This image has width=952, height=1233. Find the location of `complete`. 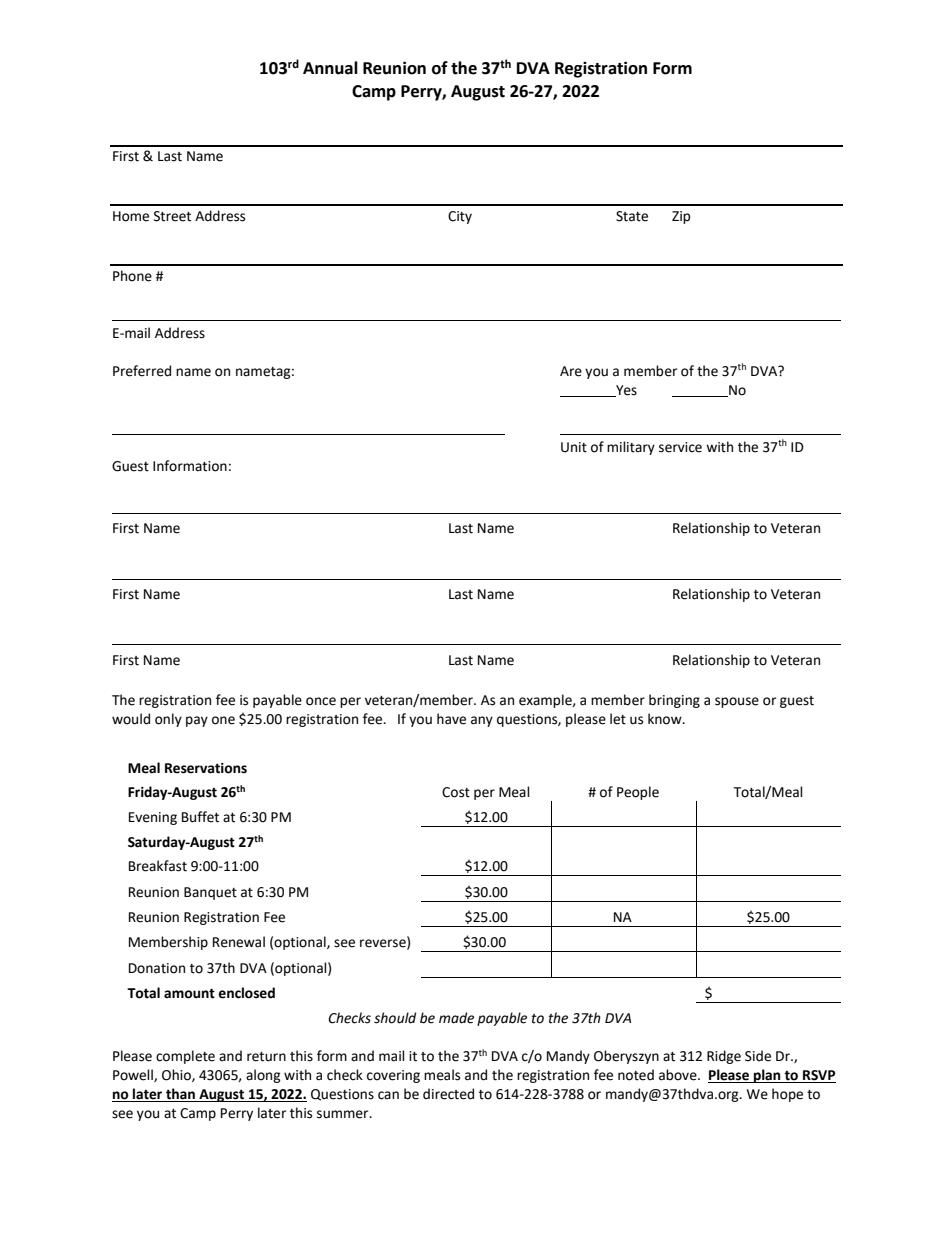

complete is located at coordinates (185, 1057).
